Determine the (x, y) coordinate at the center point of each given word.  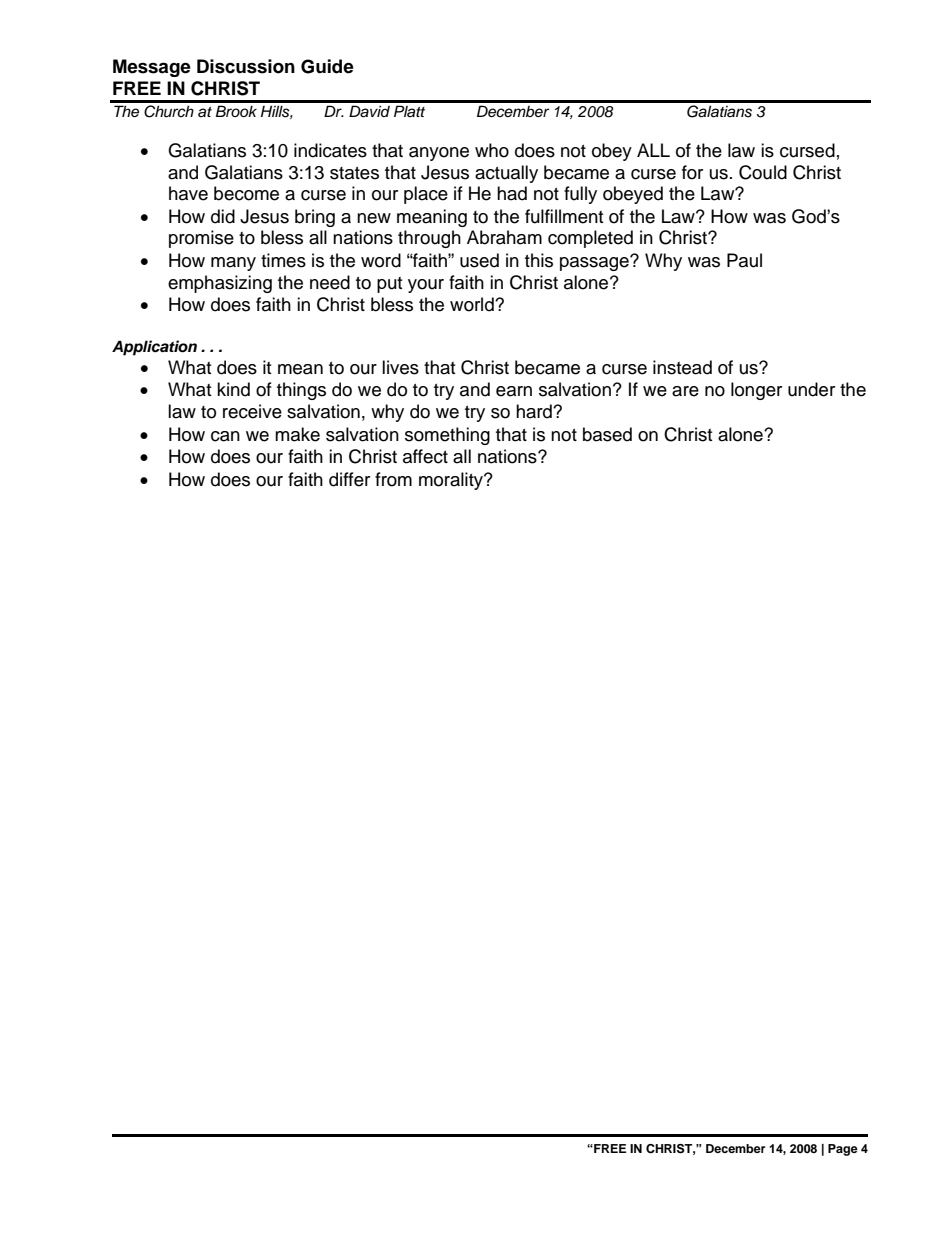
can (225, 436)
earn (514, 391)
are (685, 391)
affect (425, 456)
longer (756, 391)
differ (349, 479)
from (393, 479)
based (607, 434)
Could (763, 172)
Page (843, 1150)
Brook (236, 111)
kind (233, 389)
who (492, 150)
